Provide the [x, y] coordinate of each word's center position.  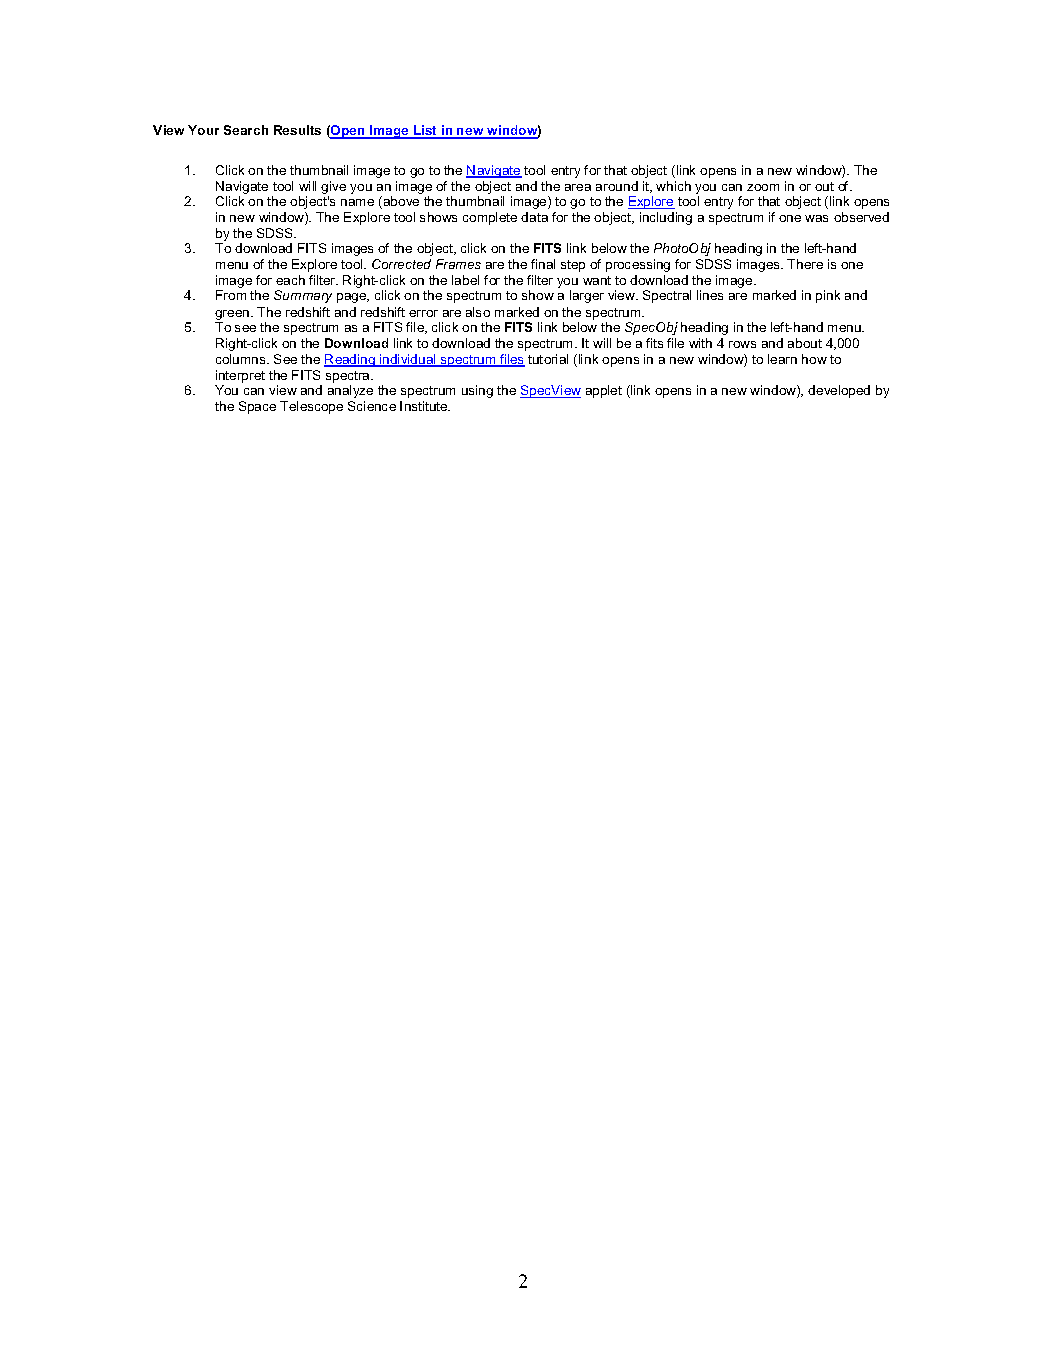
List [426, 132]
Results [297, 130]
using [477, 391]
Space [257, 407]
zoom [763, 187]
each [290, 280]
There [805, 264]
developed [839, 391]
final [543, 264]
